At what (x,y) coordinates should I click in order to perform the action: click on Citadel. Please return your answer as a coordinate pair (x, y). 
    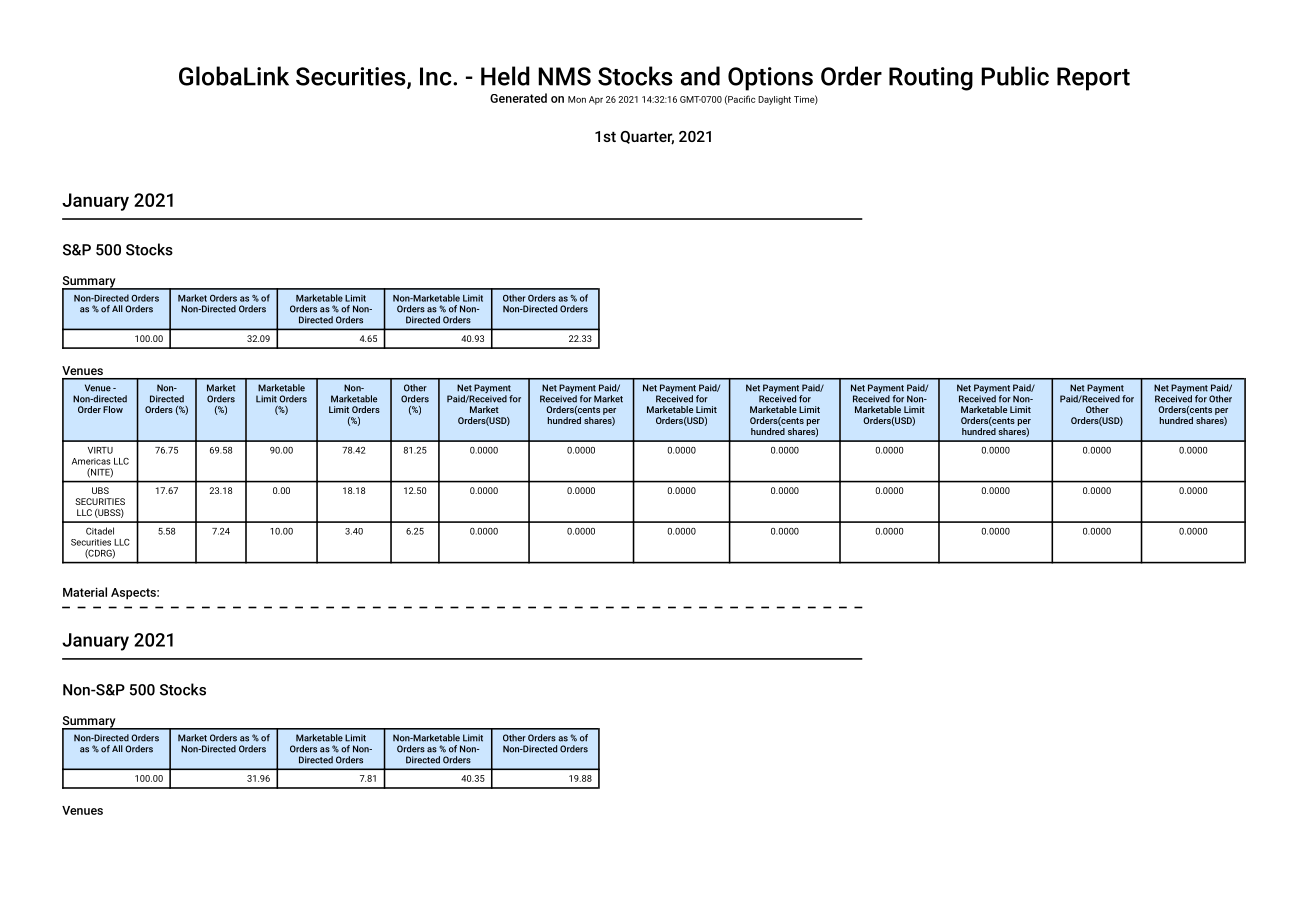
    Looking at the image, I should click on (100, 531).
